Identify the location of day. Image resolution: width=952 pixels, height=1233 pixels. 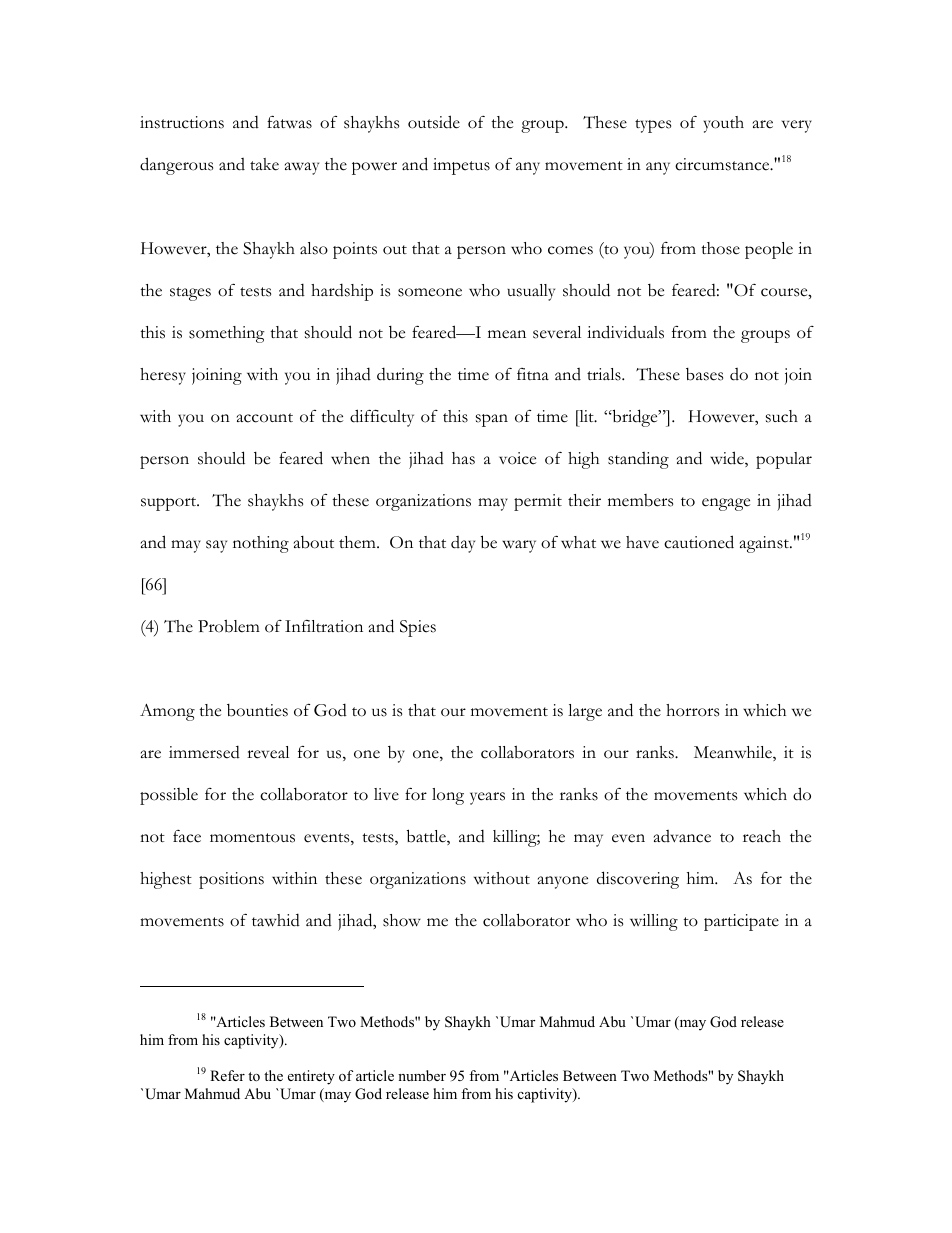
(463, 544).
